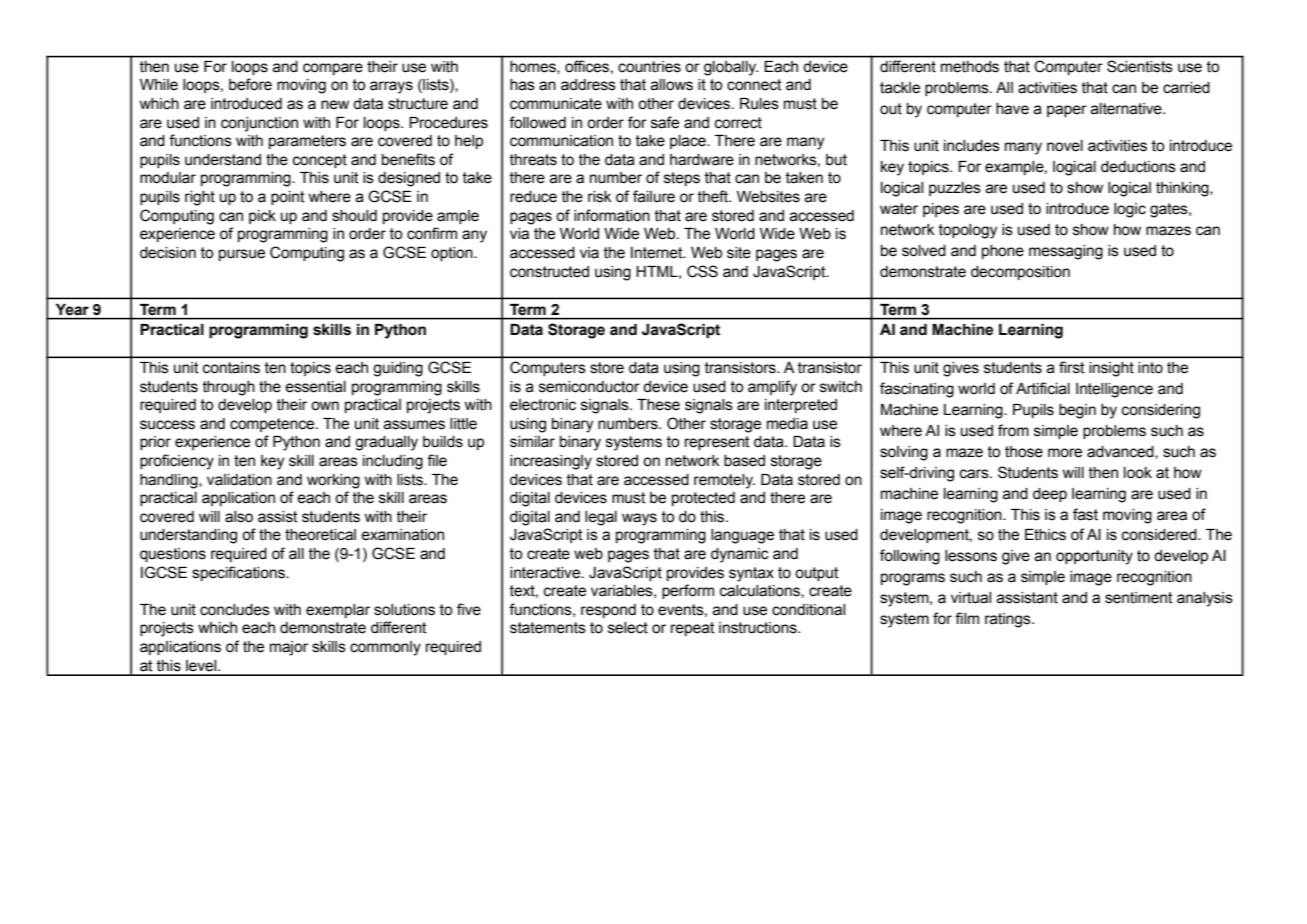  What do you see at coordinates (654, 196) in the page?
I see `failure` at bounding box center [654, 196].
